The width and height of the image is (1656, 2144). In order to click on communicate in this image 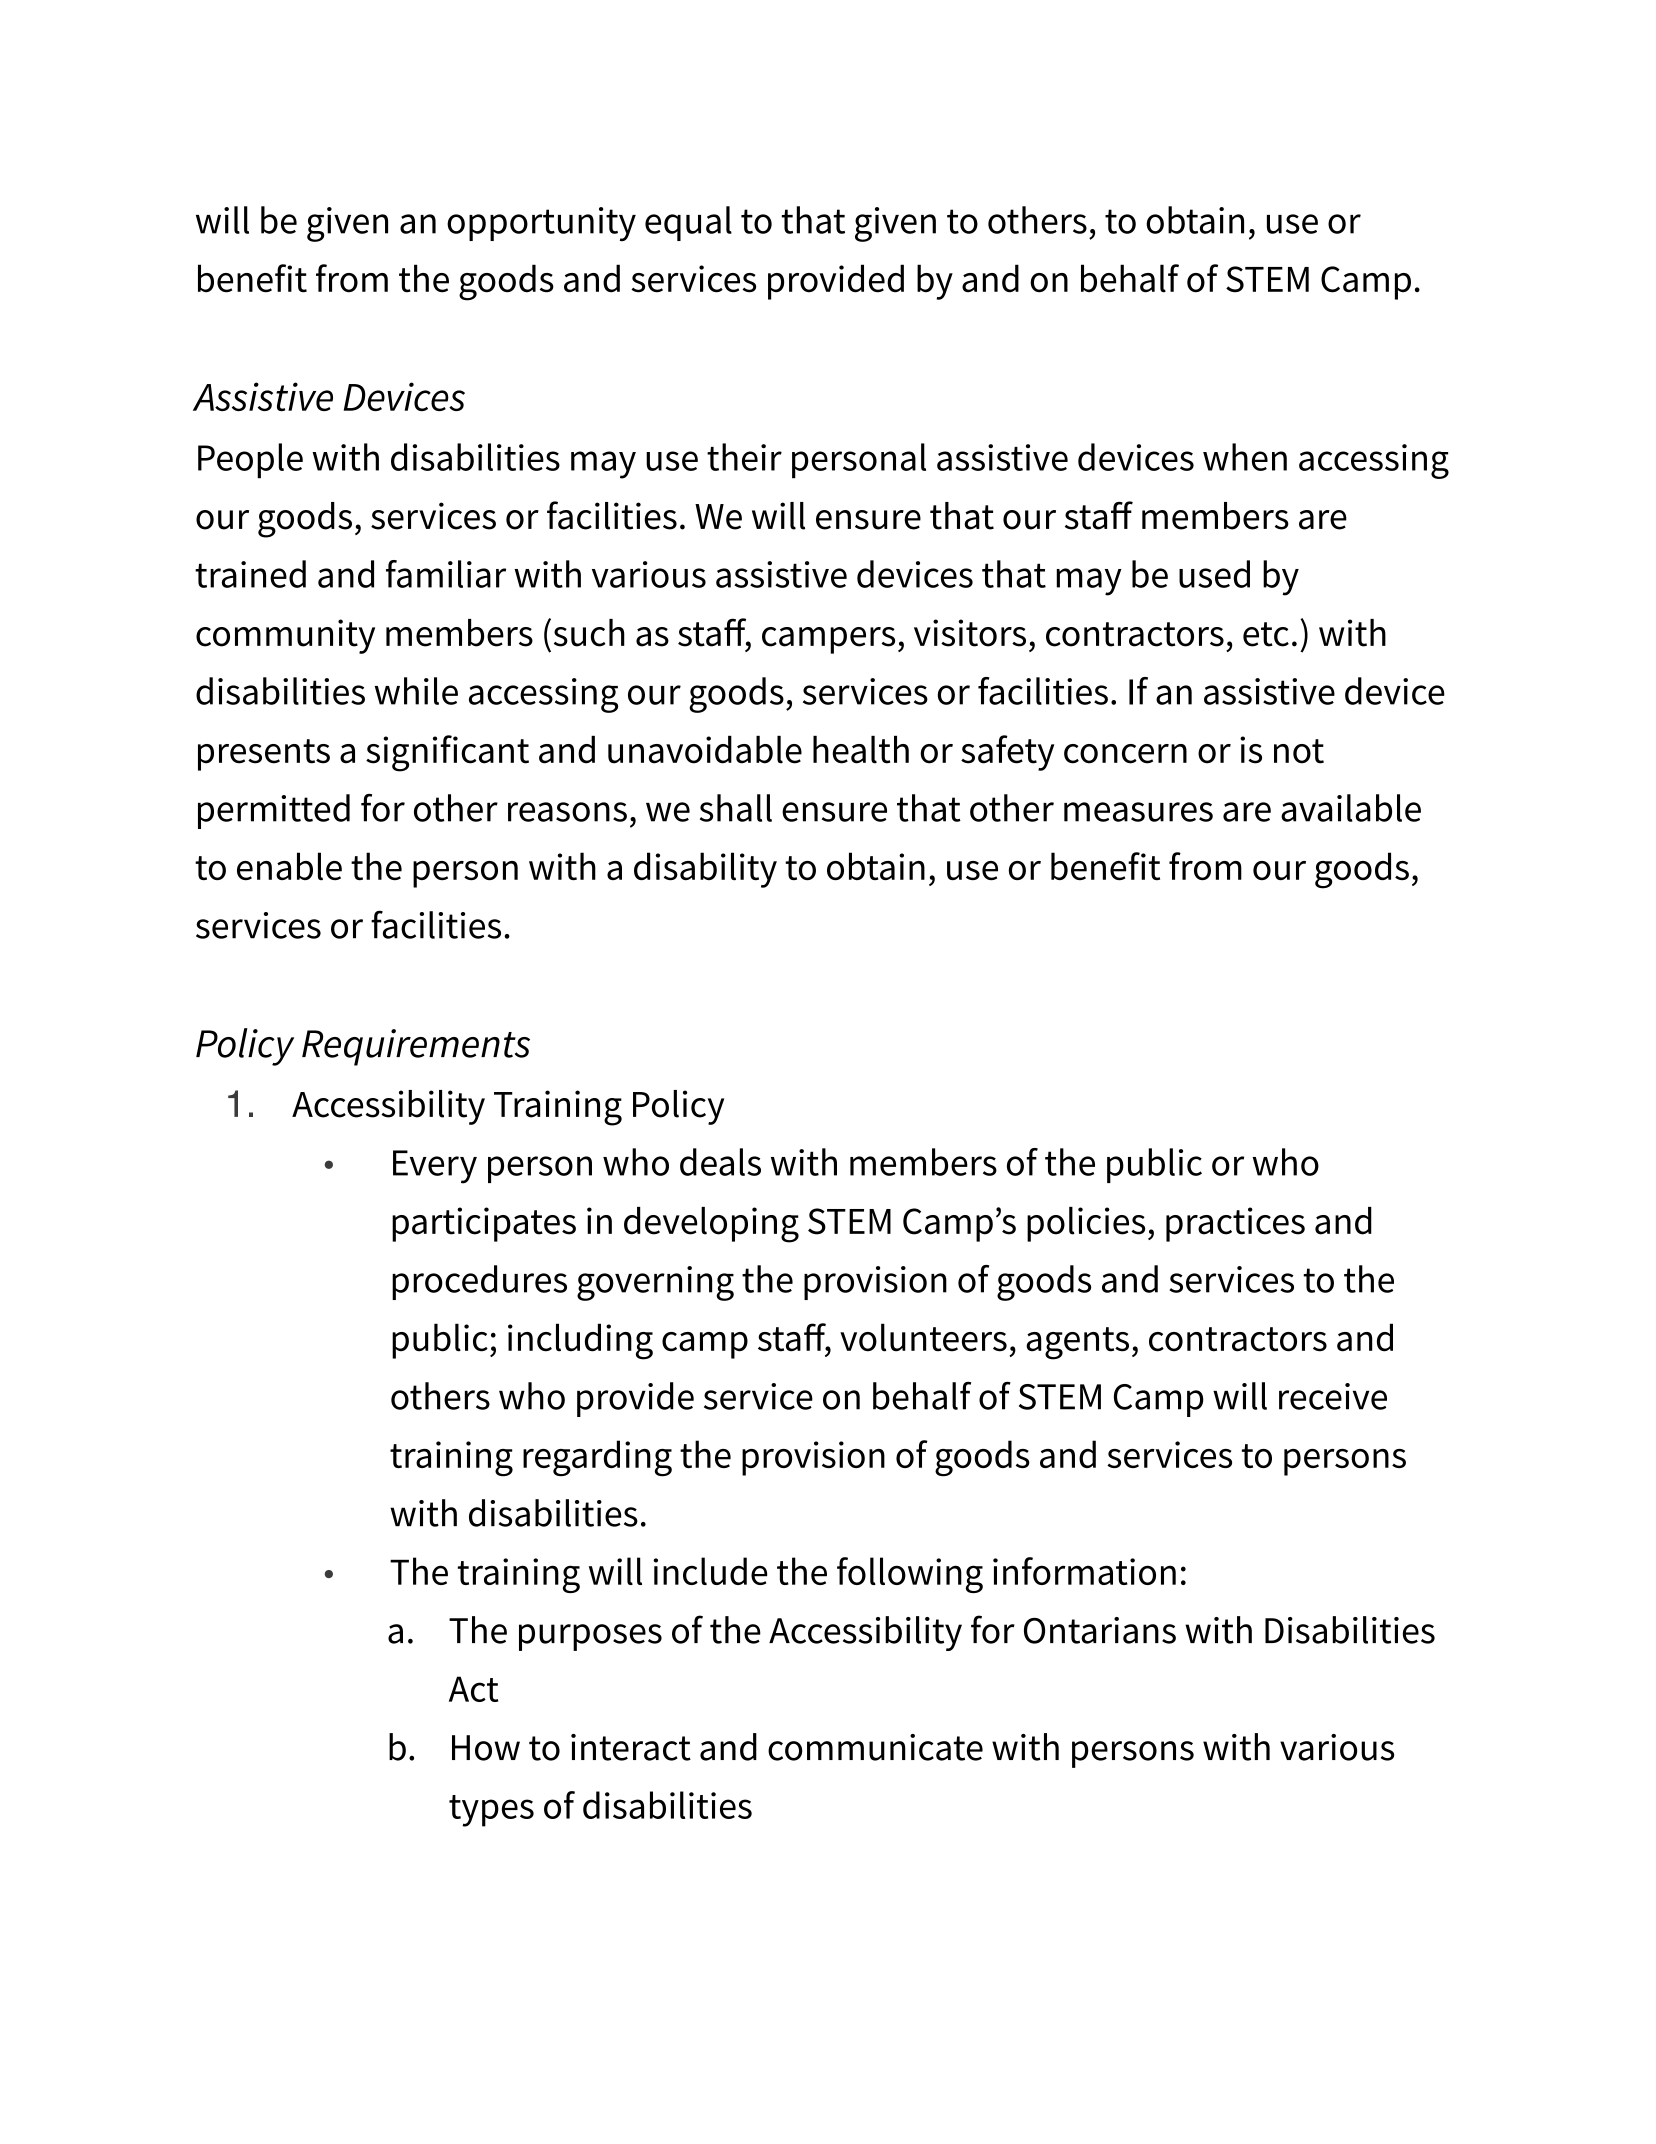, I will do `click(875, 1747)`.
